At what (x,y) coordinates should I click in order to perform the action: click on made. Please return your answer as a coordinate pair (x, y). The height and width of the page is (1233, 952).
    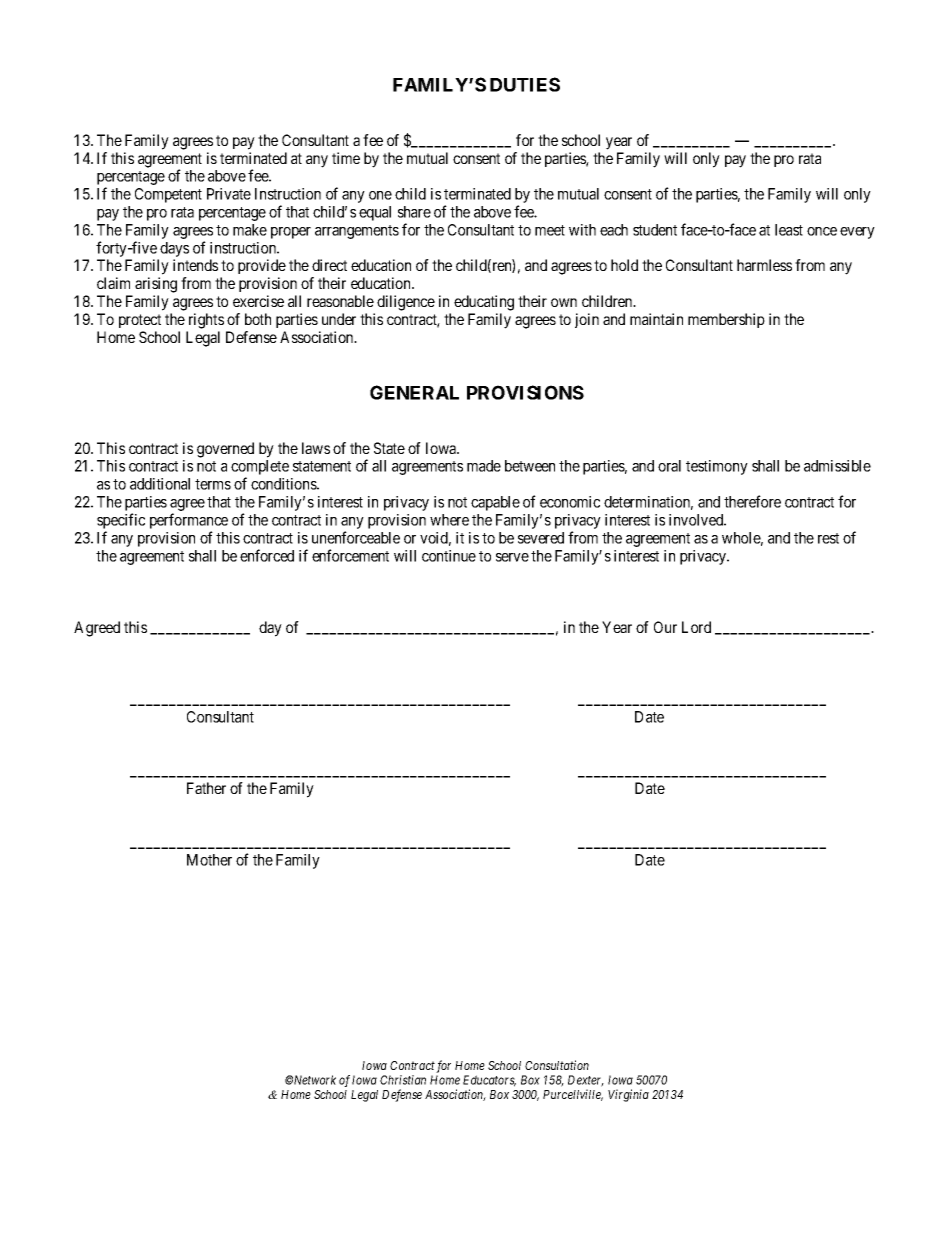
    Looking at the image, I should click on (484, 466).
